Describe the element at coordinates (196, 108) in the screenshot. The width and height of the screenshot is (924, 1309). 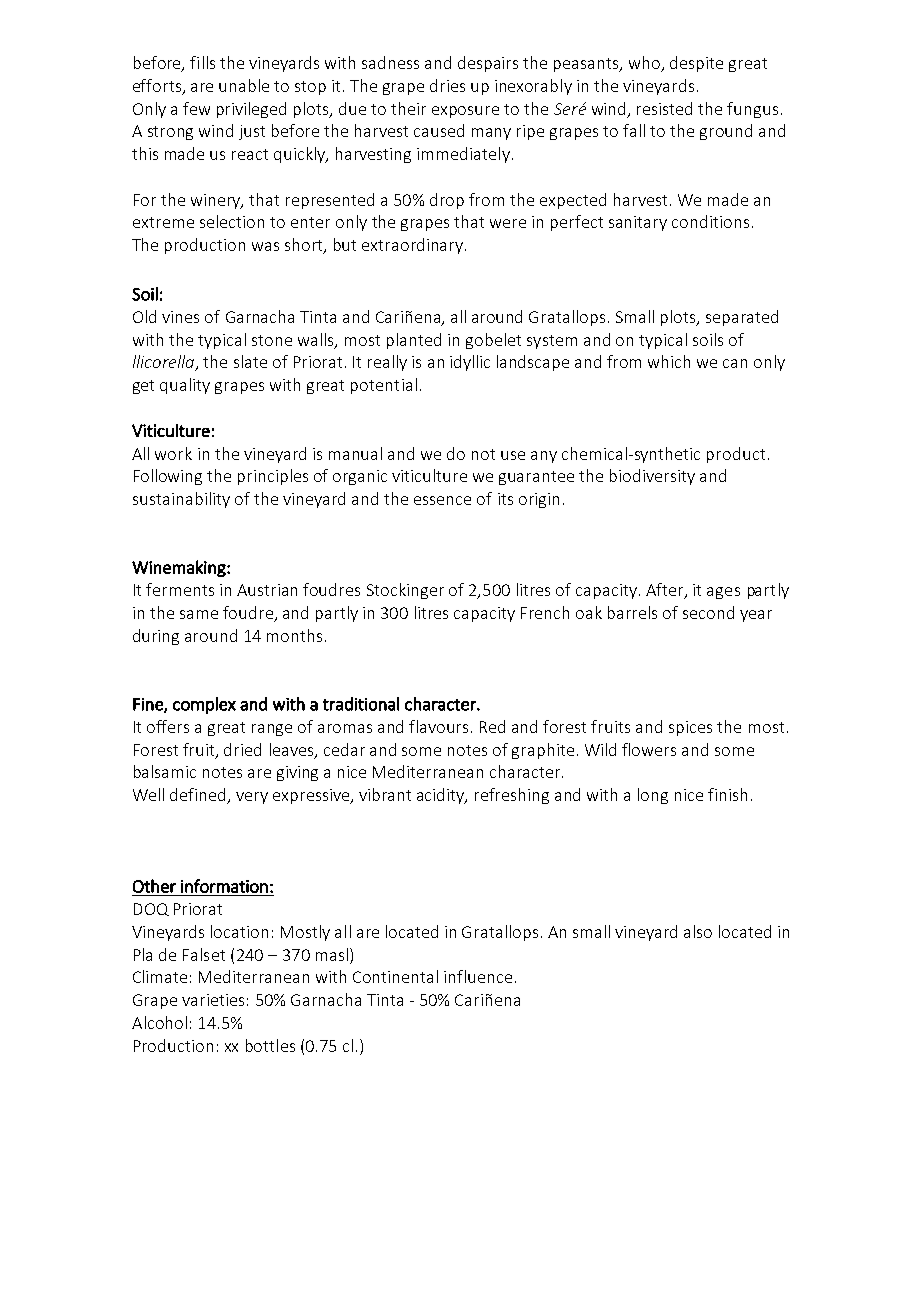
I see `few` at that location.
